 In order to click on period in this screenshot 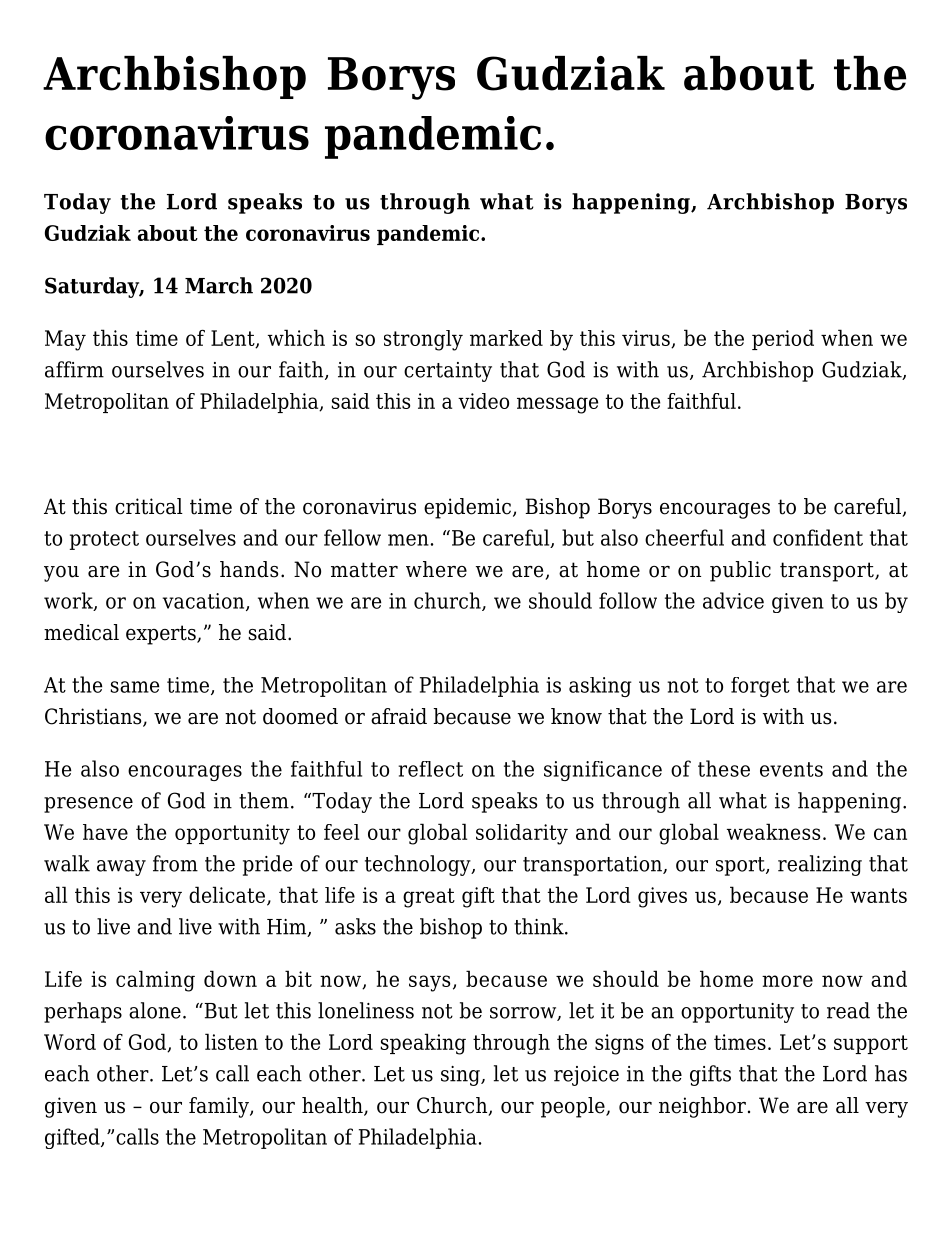, I will do `click(783, 339)`.
